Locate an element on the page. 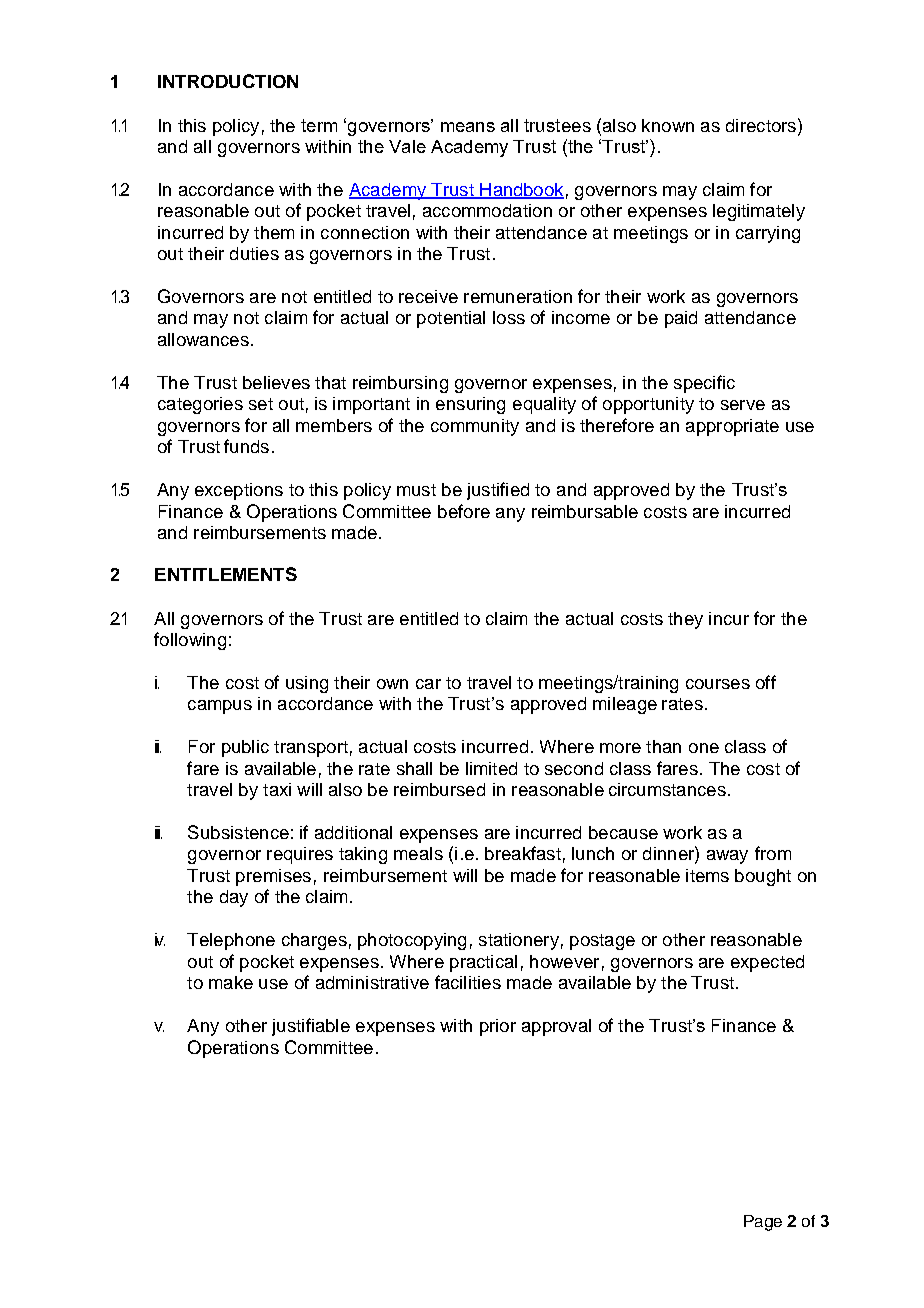 The image size is (924, 1308). prior is located at coordinates (498, 1027).
